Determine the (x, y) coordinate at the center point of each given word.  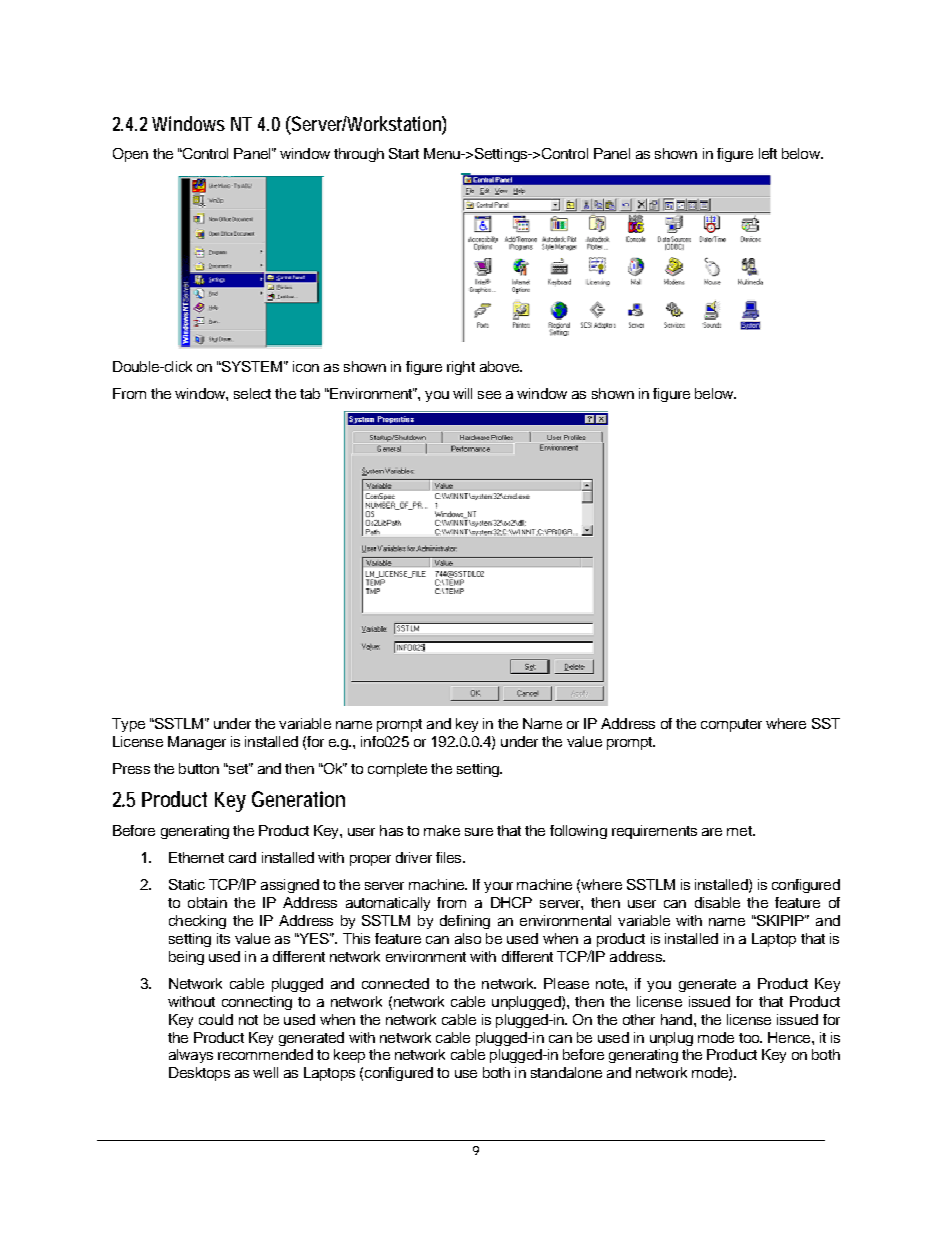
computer (731, 725)
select (252, 393)
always (191, 1056)
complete (397, 770)
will (462, 393)
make (442, 830)
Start (404, 153)
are (712, 832)
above (500, 366)
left (768, 153)
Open (130, 155)
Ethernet (196, 857)
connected (395, 983)
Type (128, 725)
